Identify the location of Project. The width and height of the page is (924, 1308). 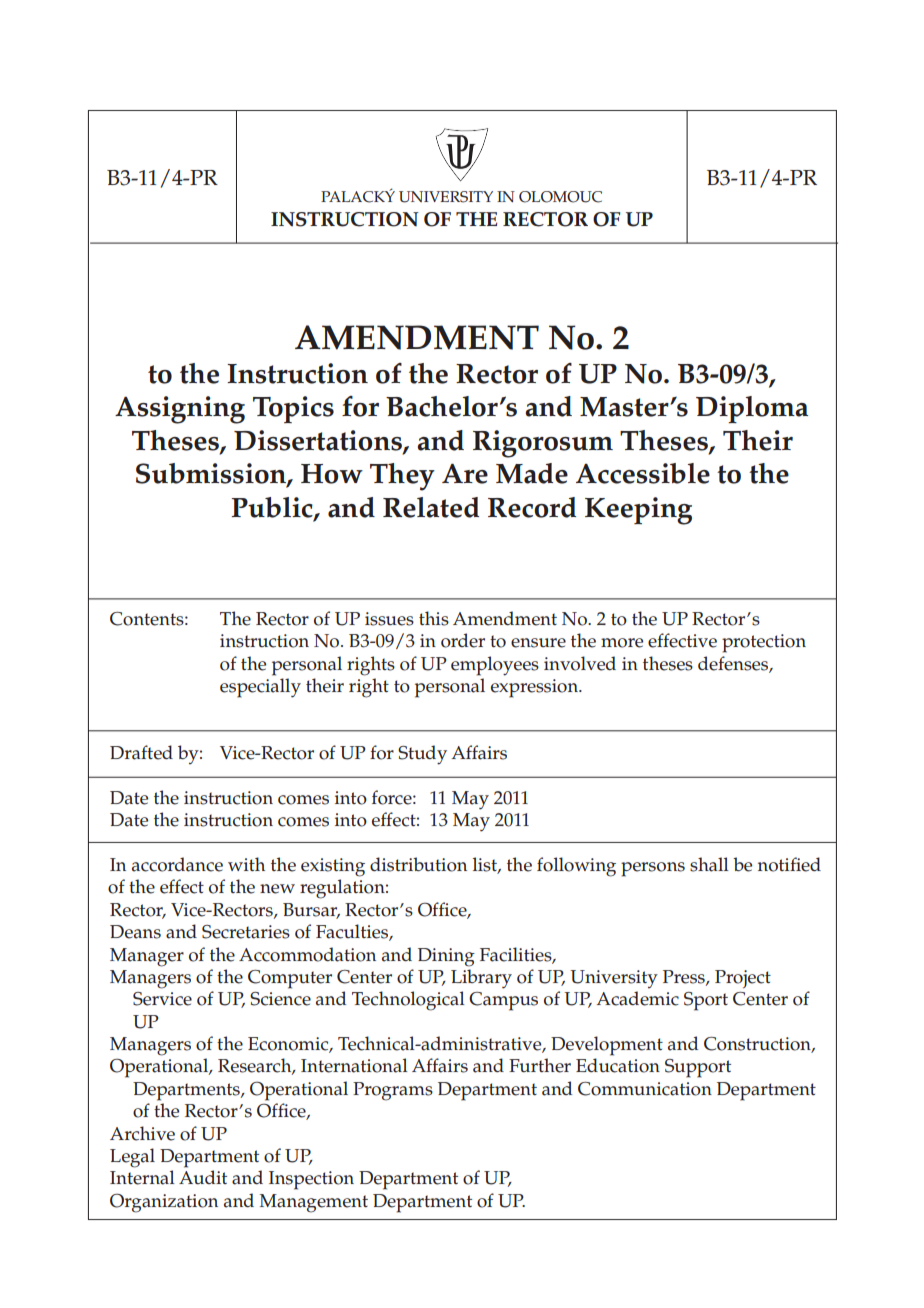
(743, 979).
